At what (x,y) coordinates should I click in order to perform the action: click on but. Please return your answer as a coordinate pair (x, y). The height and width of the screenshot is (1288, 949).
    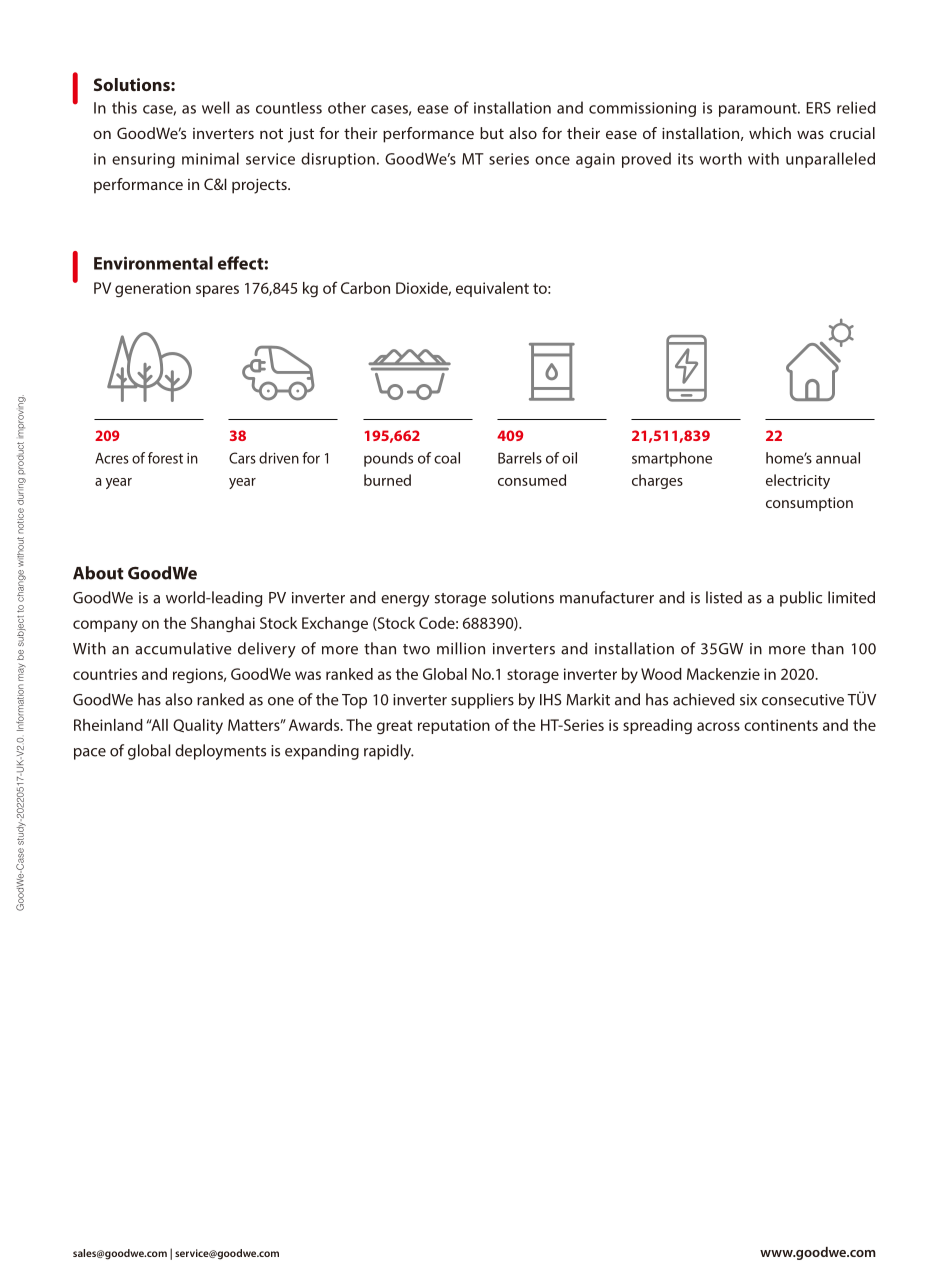
    Looking at the image, I should click on (492, 133).
